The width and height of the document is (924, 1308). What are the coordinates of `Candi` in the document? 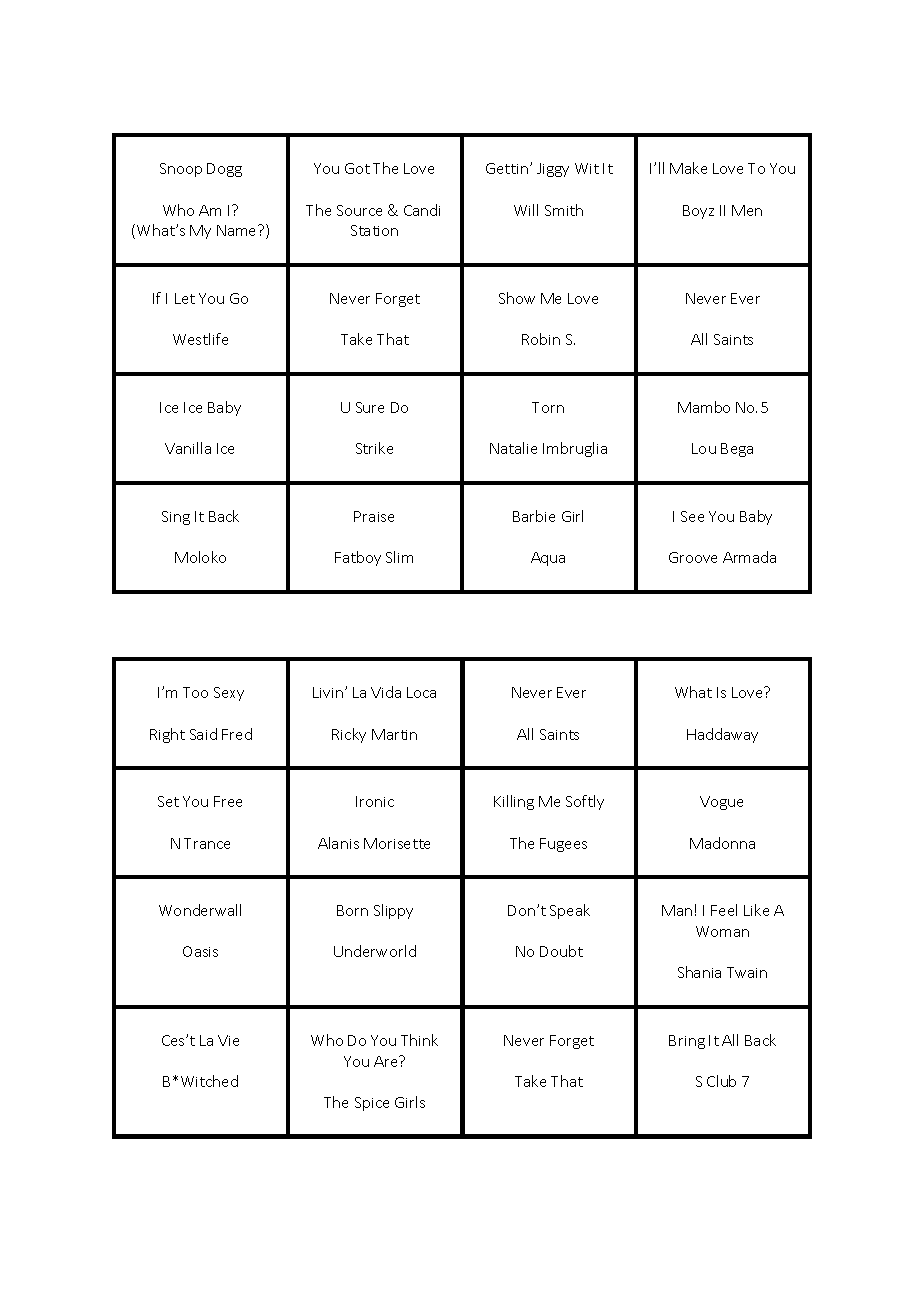 It's located at (422, 210).
